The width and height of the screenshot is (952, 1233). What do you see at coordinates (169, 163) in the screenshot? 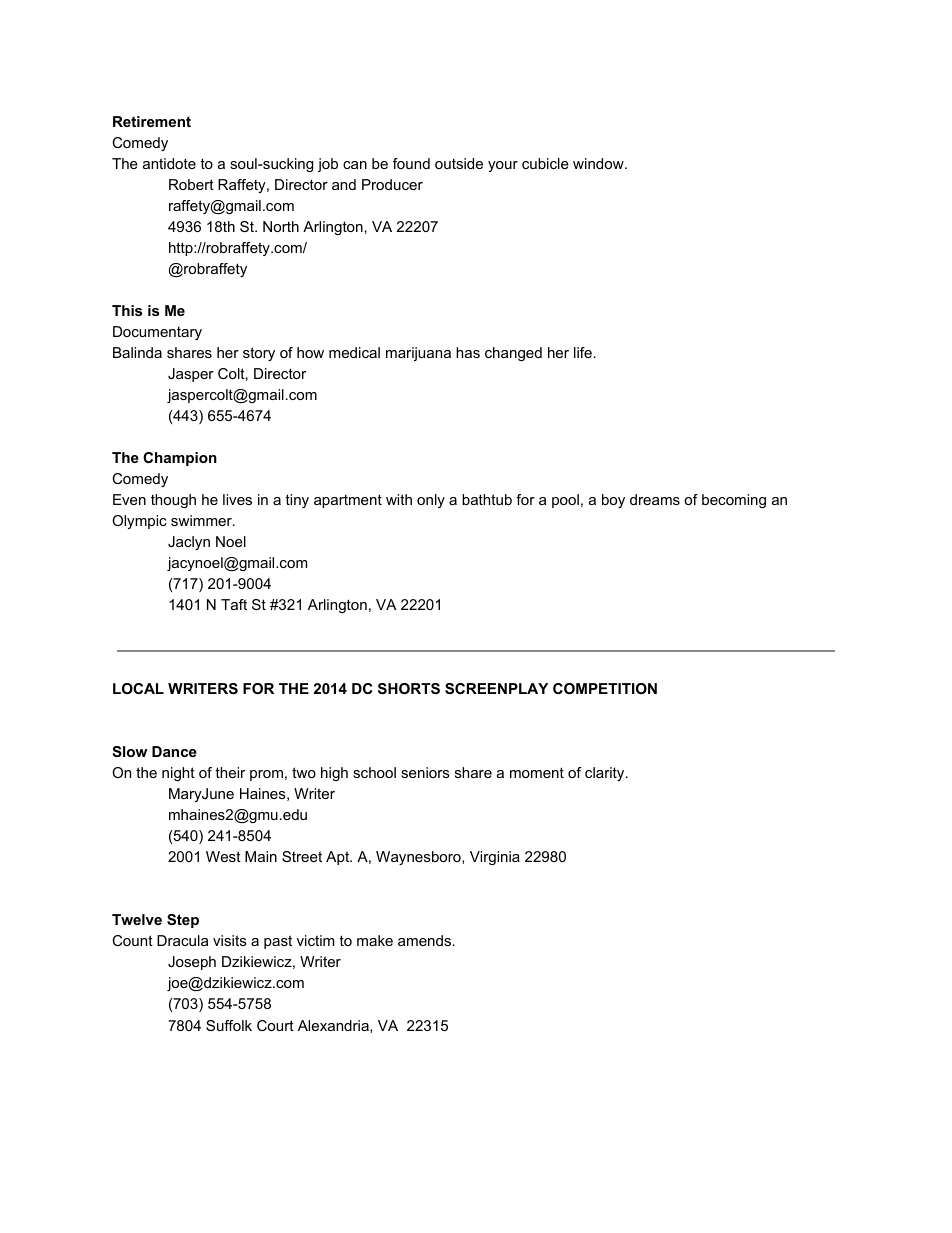
I see `antidote` at bounding box center [169, 163].
